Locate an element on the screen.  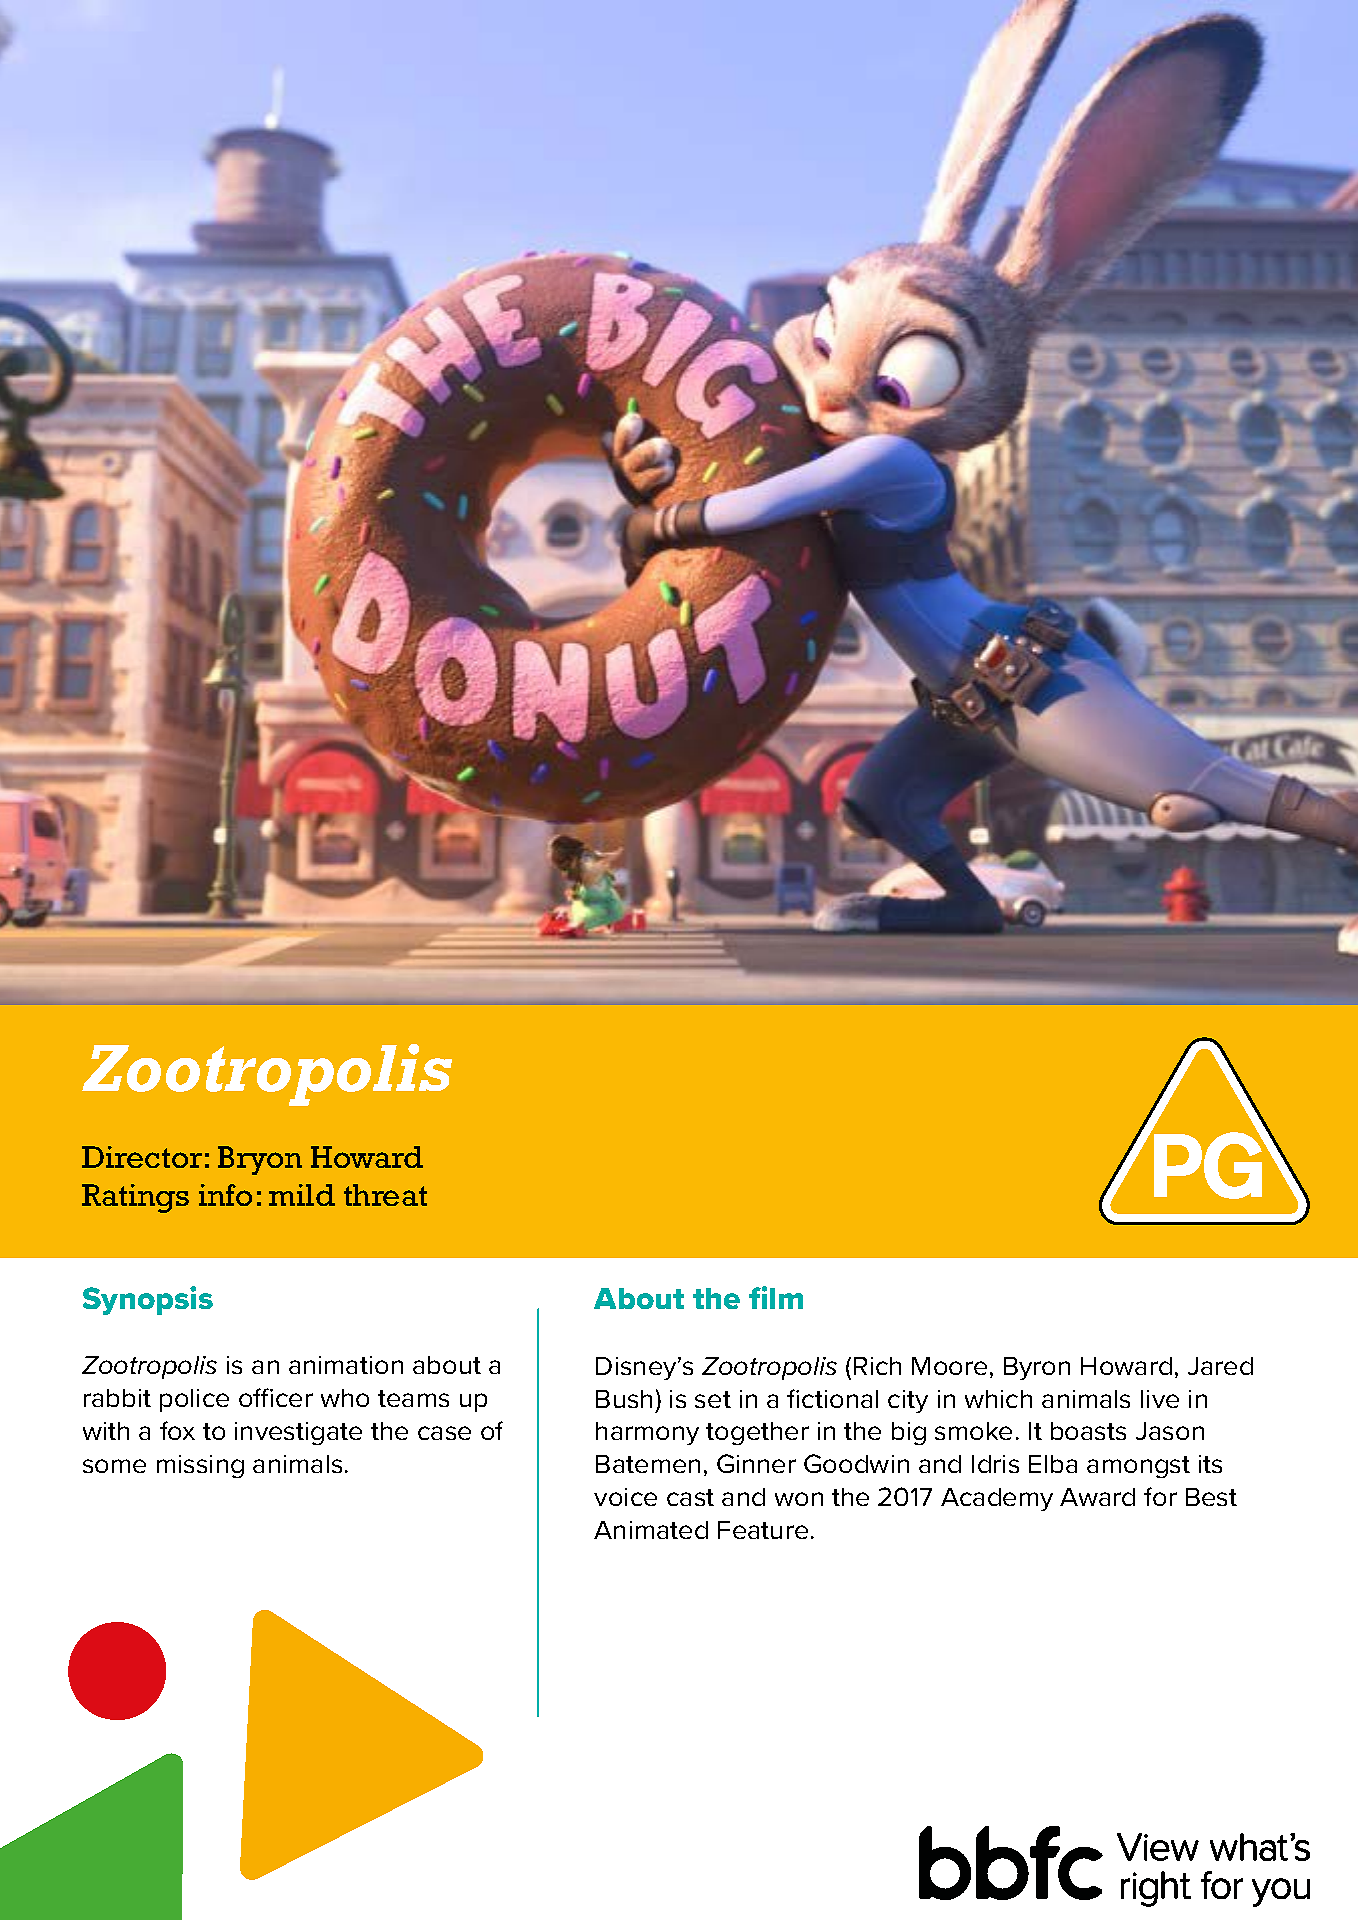
live is located at coordinates (1160, 1399).
